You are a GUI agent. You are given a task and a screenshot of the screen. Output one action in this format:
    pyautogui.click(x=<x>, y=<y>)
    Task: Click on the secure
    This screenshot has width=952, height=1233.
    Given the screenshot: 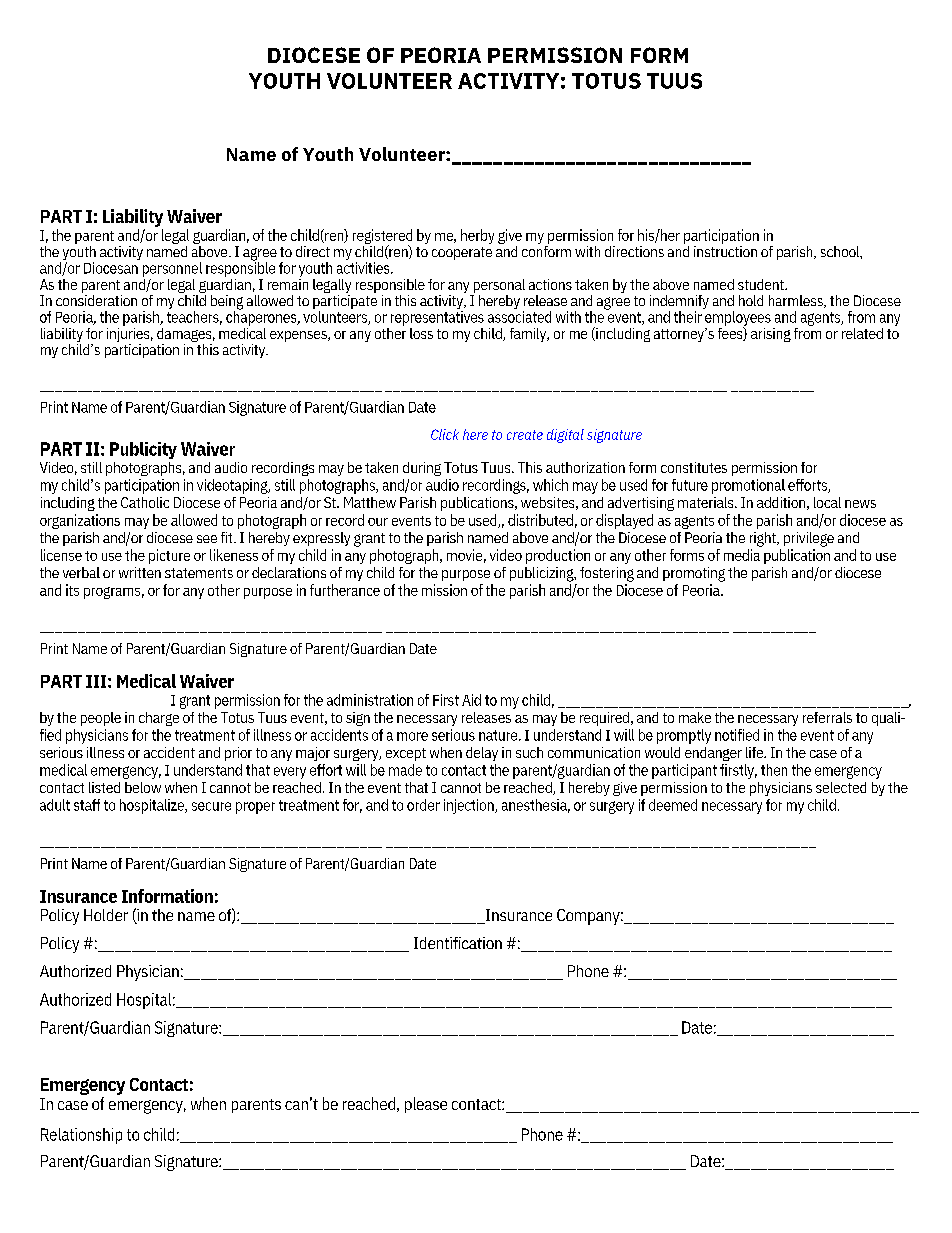 What is the action you would take?
    pyautogui.click(x=211, y=806)
